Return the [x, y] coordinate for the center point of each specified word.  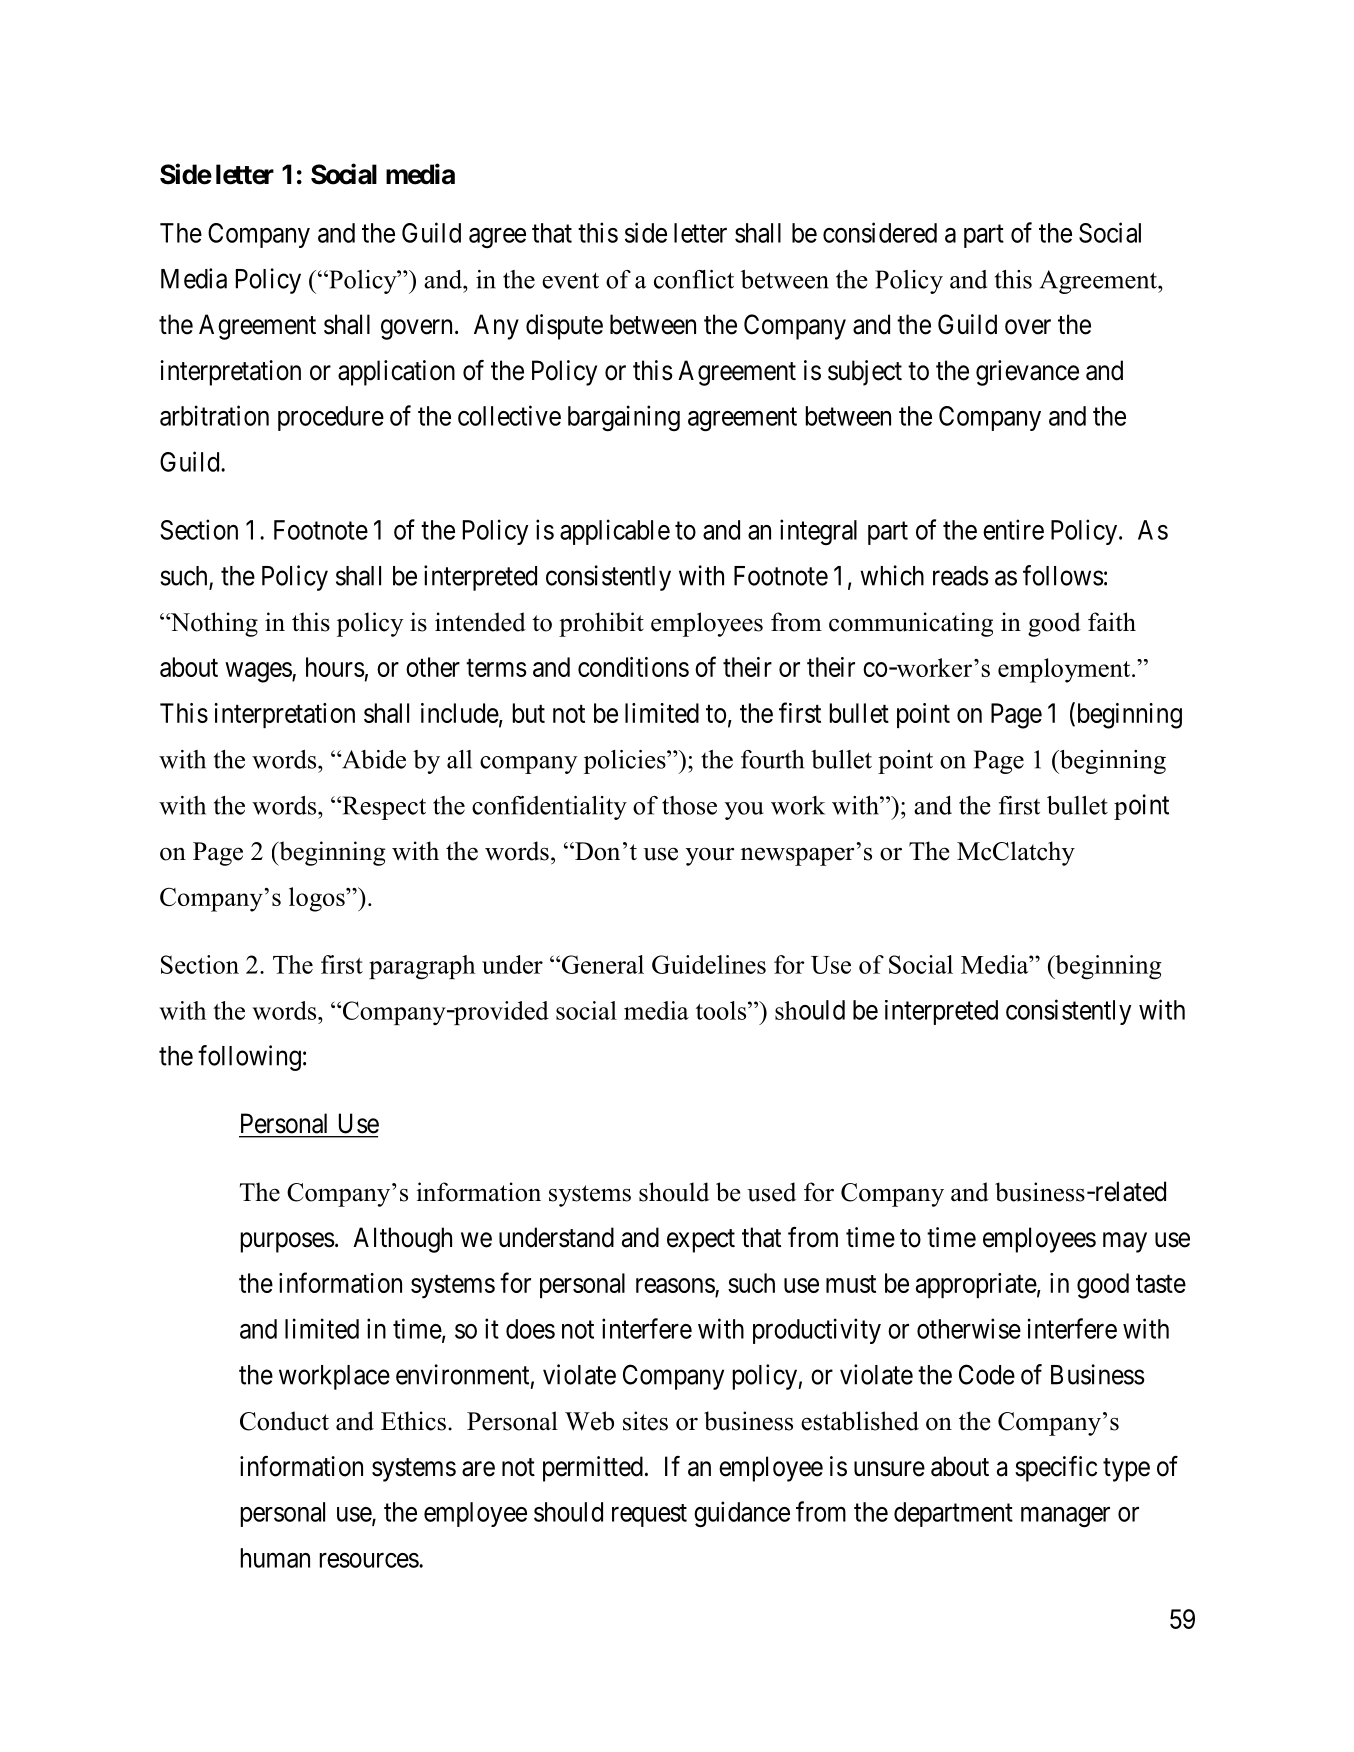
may [1125, 1242]
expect [701, 1241]
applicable [615, 532]
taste [1161, 1284]
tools [722, 1010]
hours [335, 667]
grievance [1027, 373]
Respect [383, 808]
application [396, 373]
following [249, 1058]
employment [1065, 670]
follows [1063, 575]
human [275, 1558]
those [689, 805]
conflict [694, 279]
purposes [288, 1242]
